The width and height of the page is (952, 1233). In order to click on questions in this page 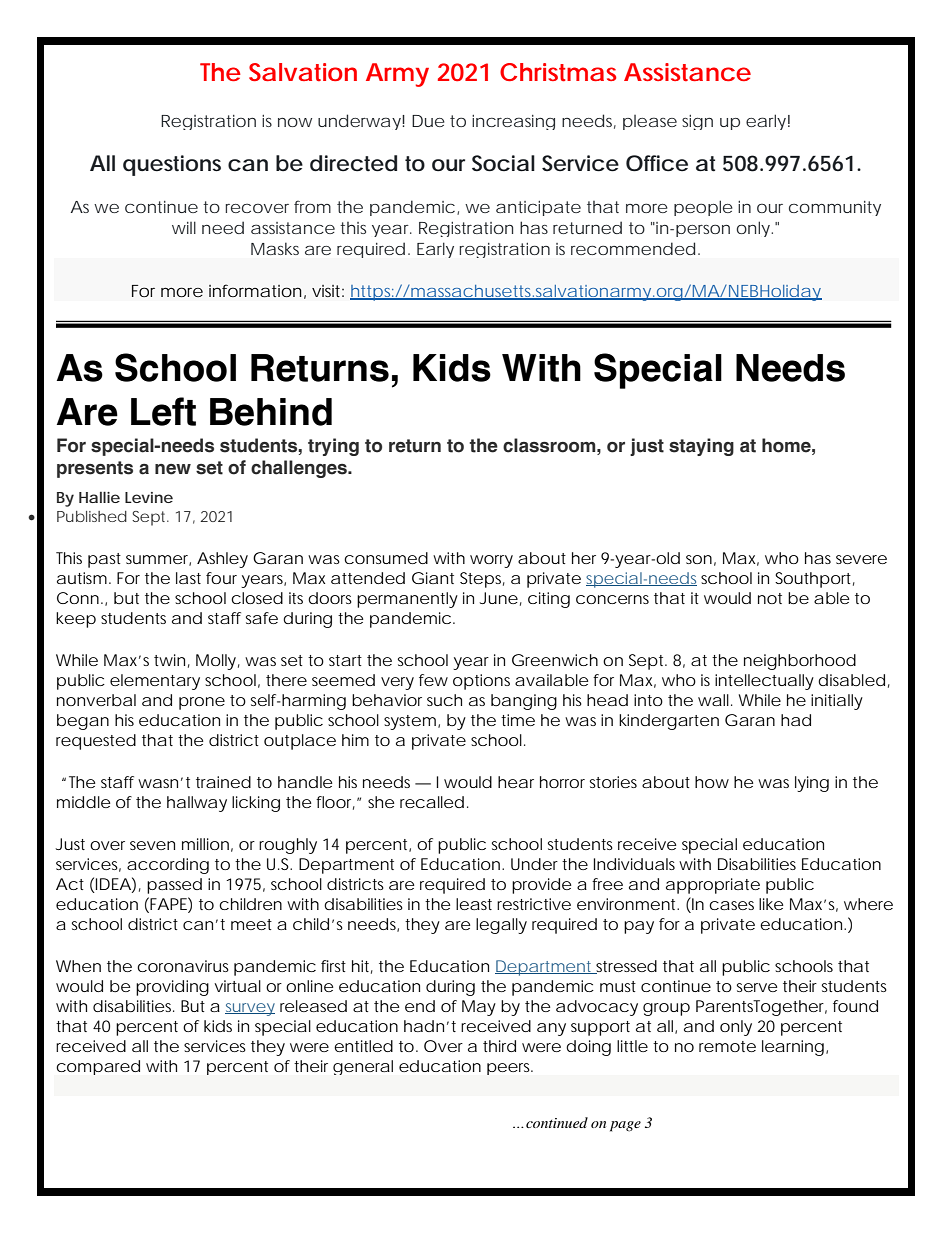, I will do `click(172, 165)`.
